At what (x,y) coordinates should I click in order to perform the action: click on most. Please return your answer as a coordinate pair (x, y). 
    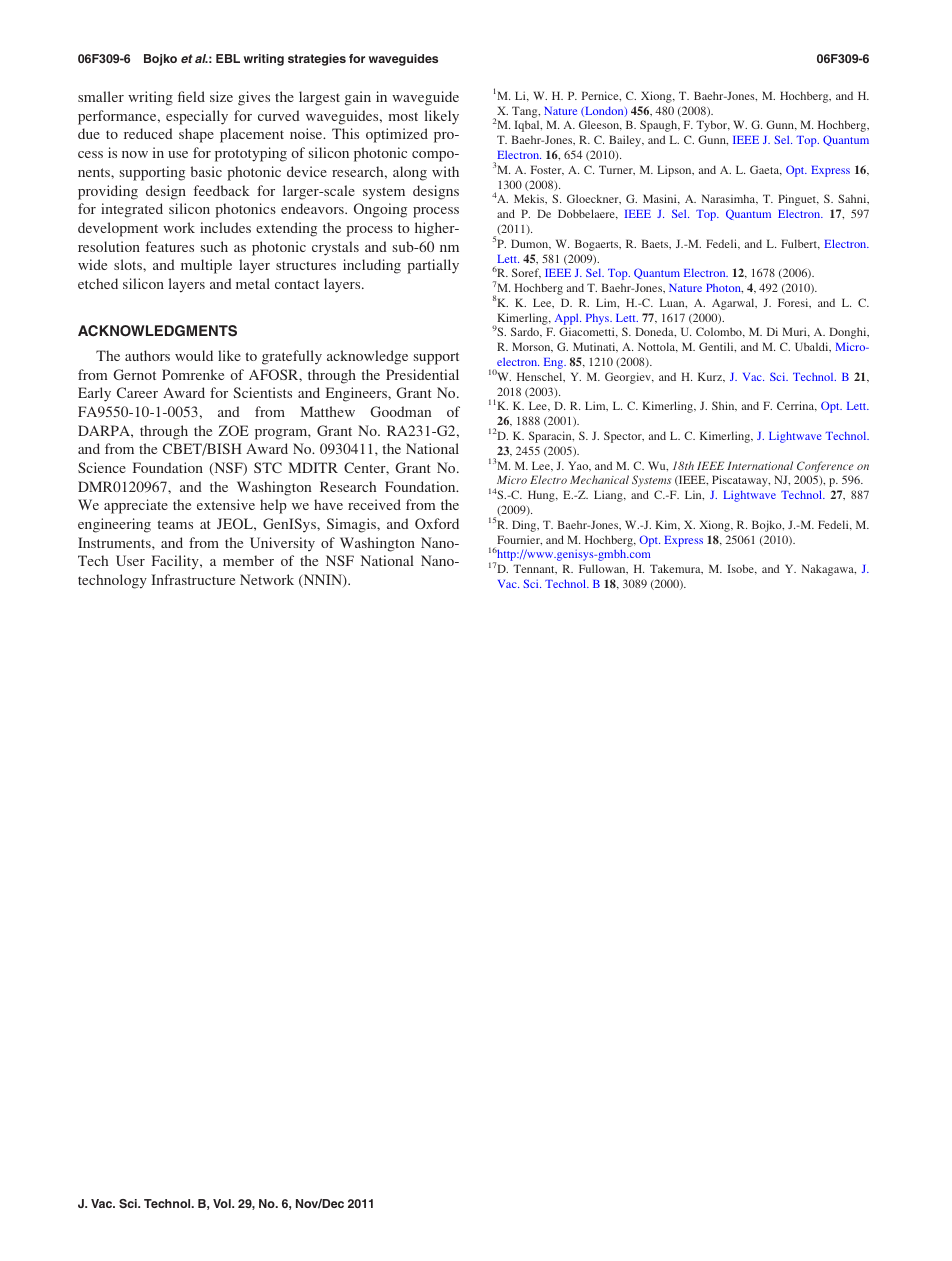
    Looking at the image, I should click on (403, 116).
